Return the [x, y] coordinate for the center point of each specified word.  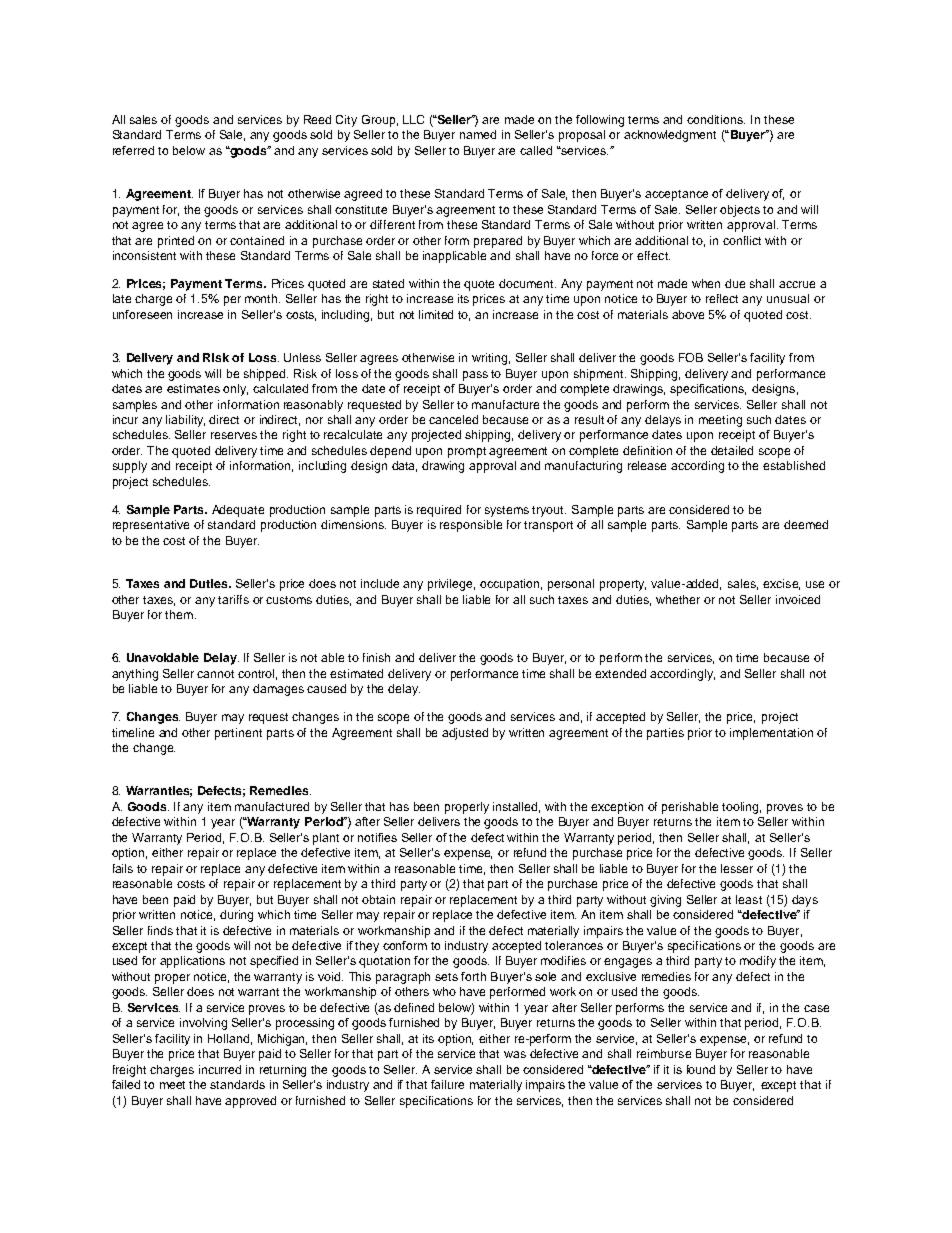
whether [678, 599]
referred [133, 150]
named [478, 134]
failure [447, 1084]
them [179, 614]
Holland [228, 1038]
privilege [451, 585]
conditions [716, 119]
